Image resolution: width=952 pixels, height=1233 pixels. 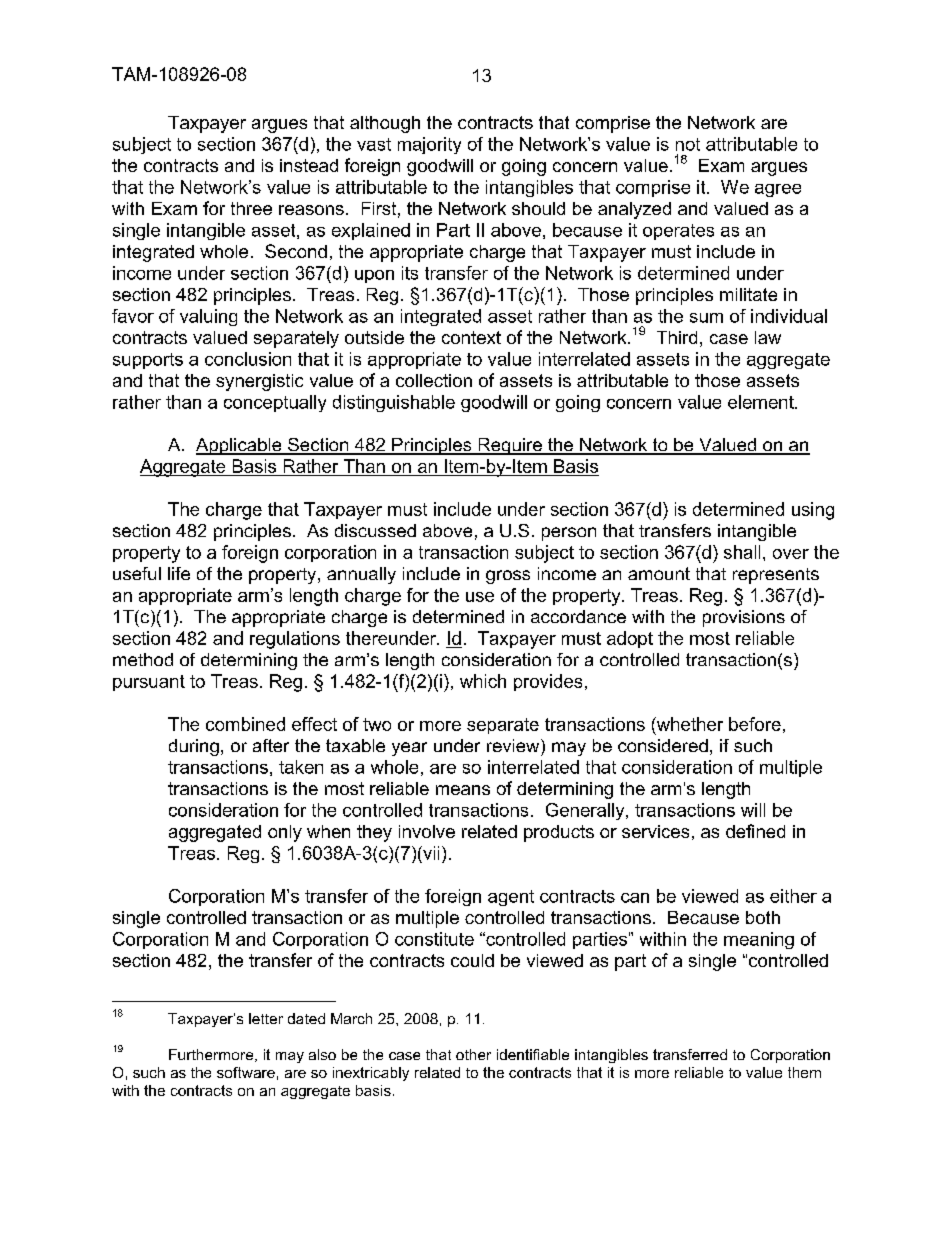 I want to click on only, so click(x=285, y=833).
